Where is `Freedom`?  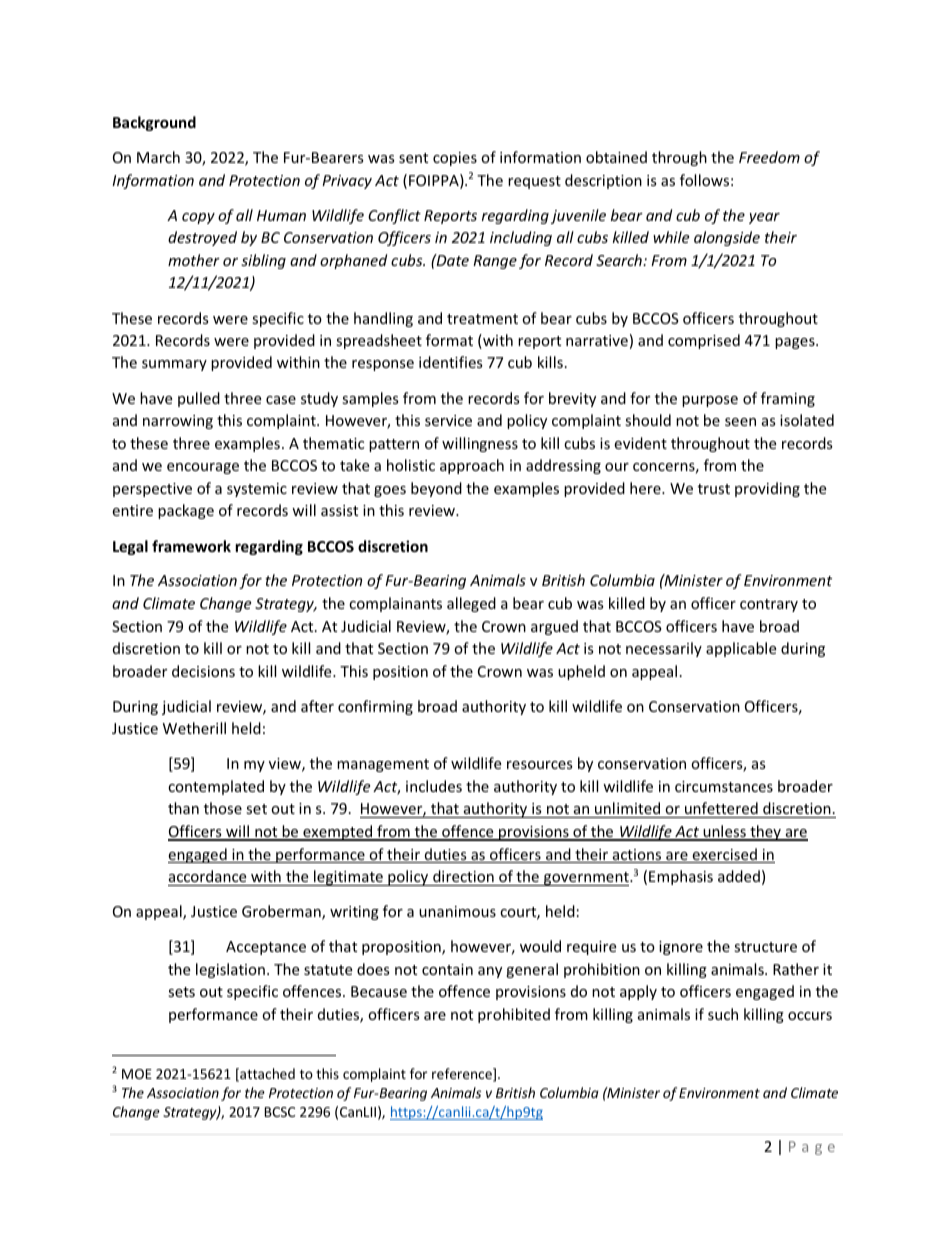 Freedom is located at coordinates (769, 157).
